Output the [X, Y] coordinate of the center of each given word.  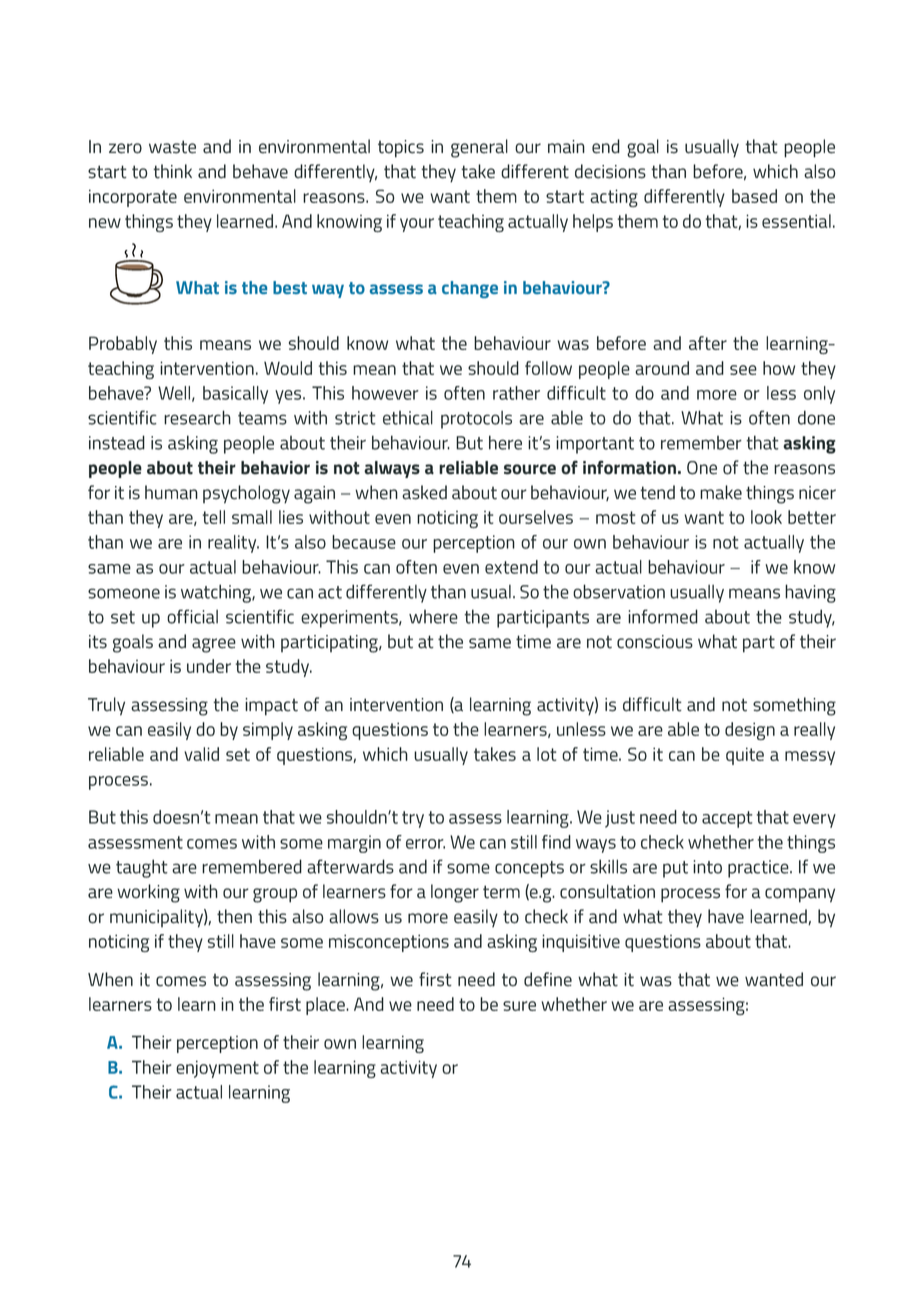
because [364, 542]
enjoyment [217, 1069]
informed [663, 616]
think [172, 171]
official [192, 616]
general [479, 148]
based [754, 196]
